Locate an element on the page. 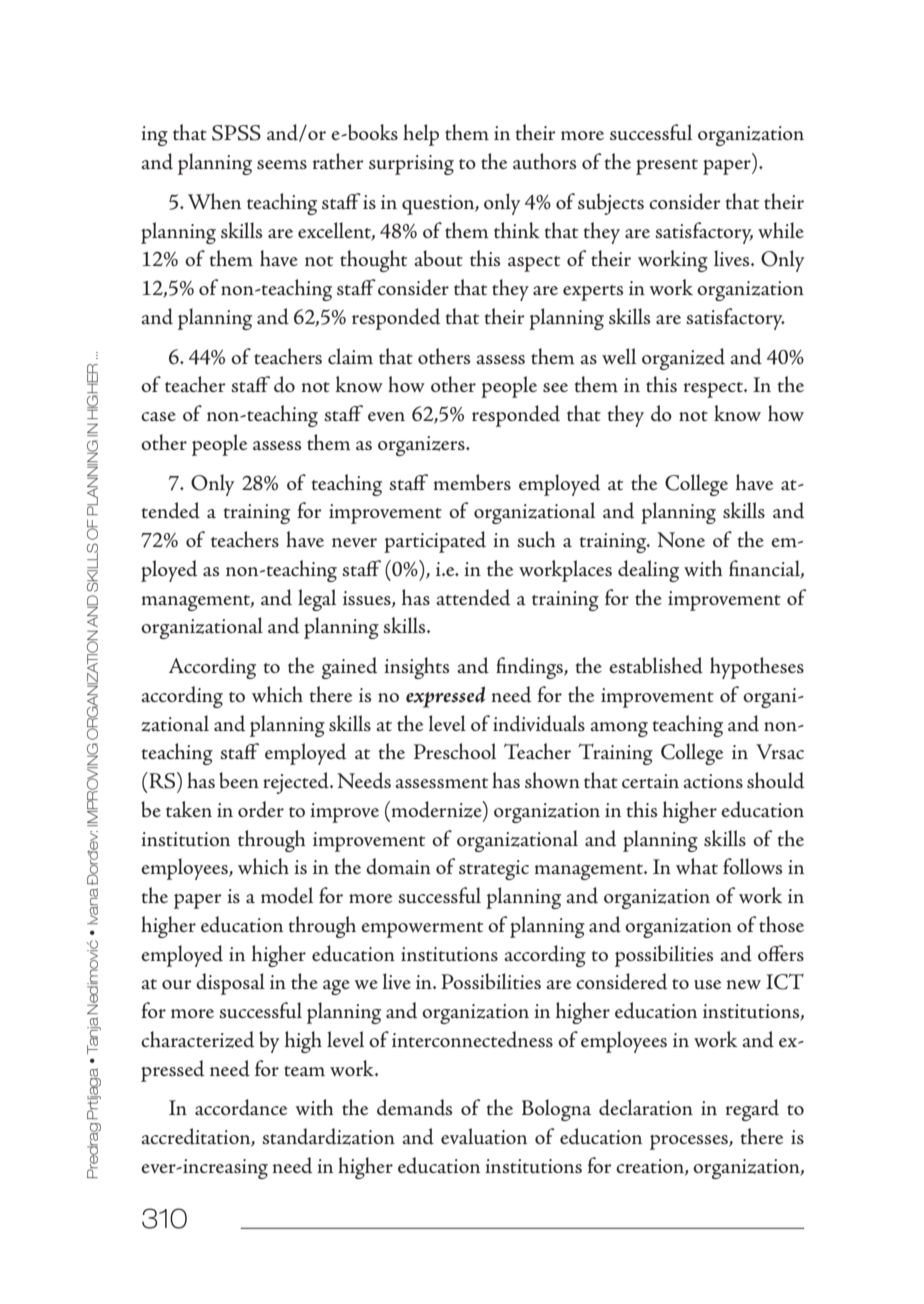 The image size is (924, 1304). what is located at coordinates (697, 866).
